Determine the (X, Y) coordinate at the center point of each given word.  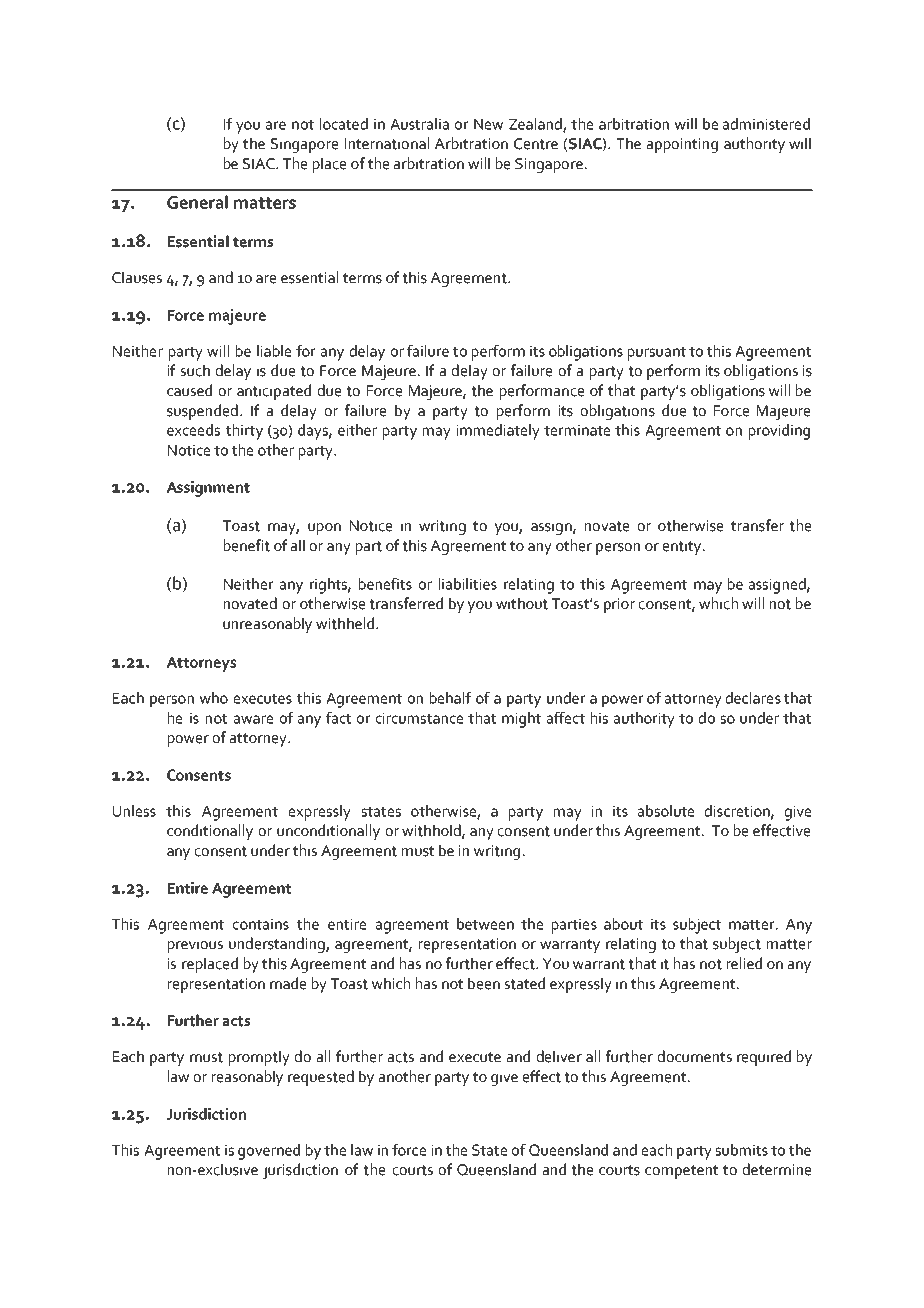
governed (269, 1152)
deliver (559, 1056)
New (488, 124)
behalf (450, 698)
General (197, 202)
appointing (682, 145)
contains (261, 924)
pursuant (657, 354)
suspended (202, 412)
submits (742, 1150)
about (623, 924)
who (214, 698)
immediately (498, 432)
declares (753, 698)
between (485, 924)
